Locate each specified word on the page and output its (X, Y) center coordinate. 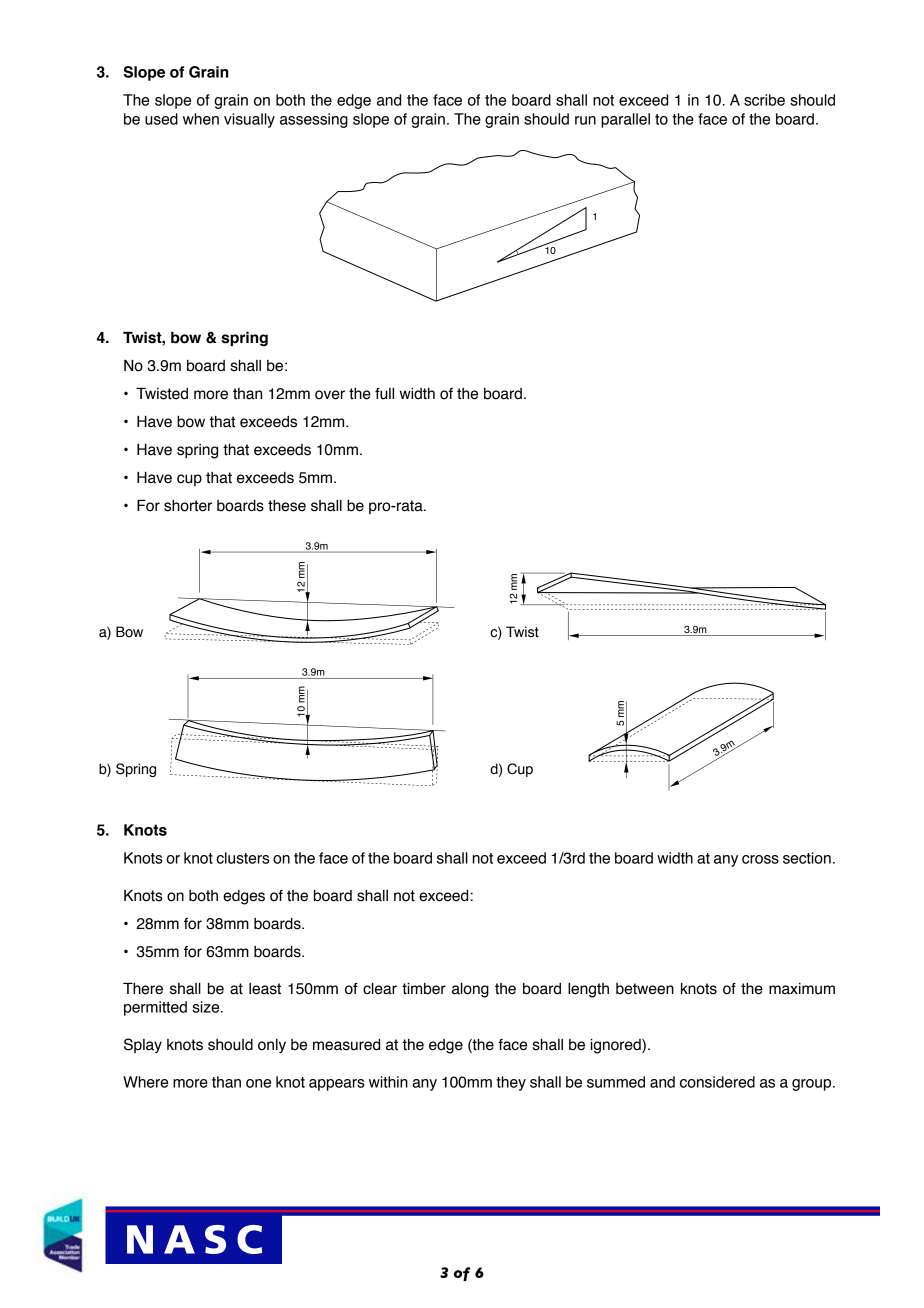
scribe (764, 100)
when (201, 119)
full (384, 394)
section (807, 858)
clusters (242, 858)
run (585, 120)
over (330, 395)
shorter (188, 506)
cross (760, 859)
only (272, 1046)
